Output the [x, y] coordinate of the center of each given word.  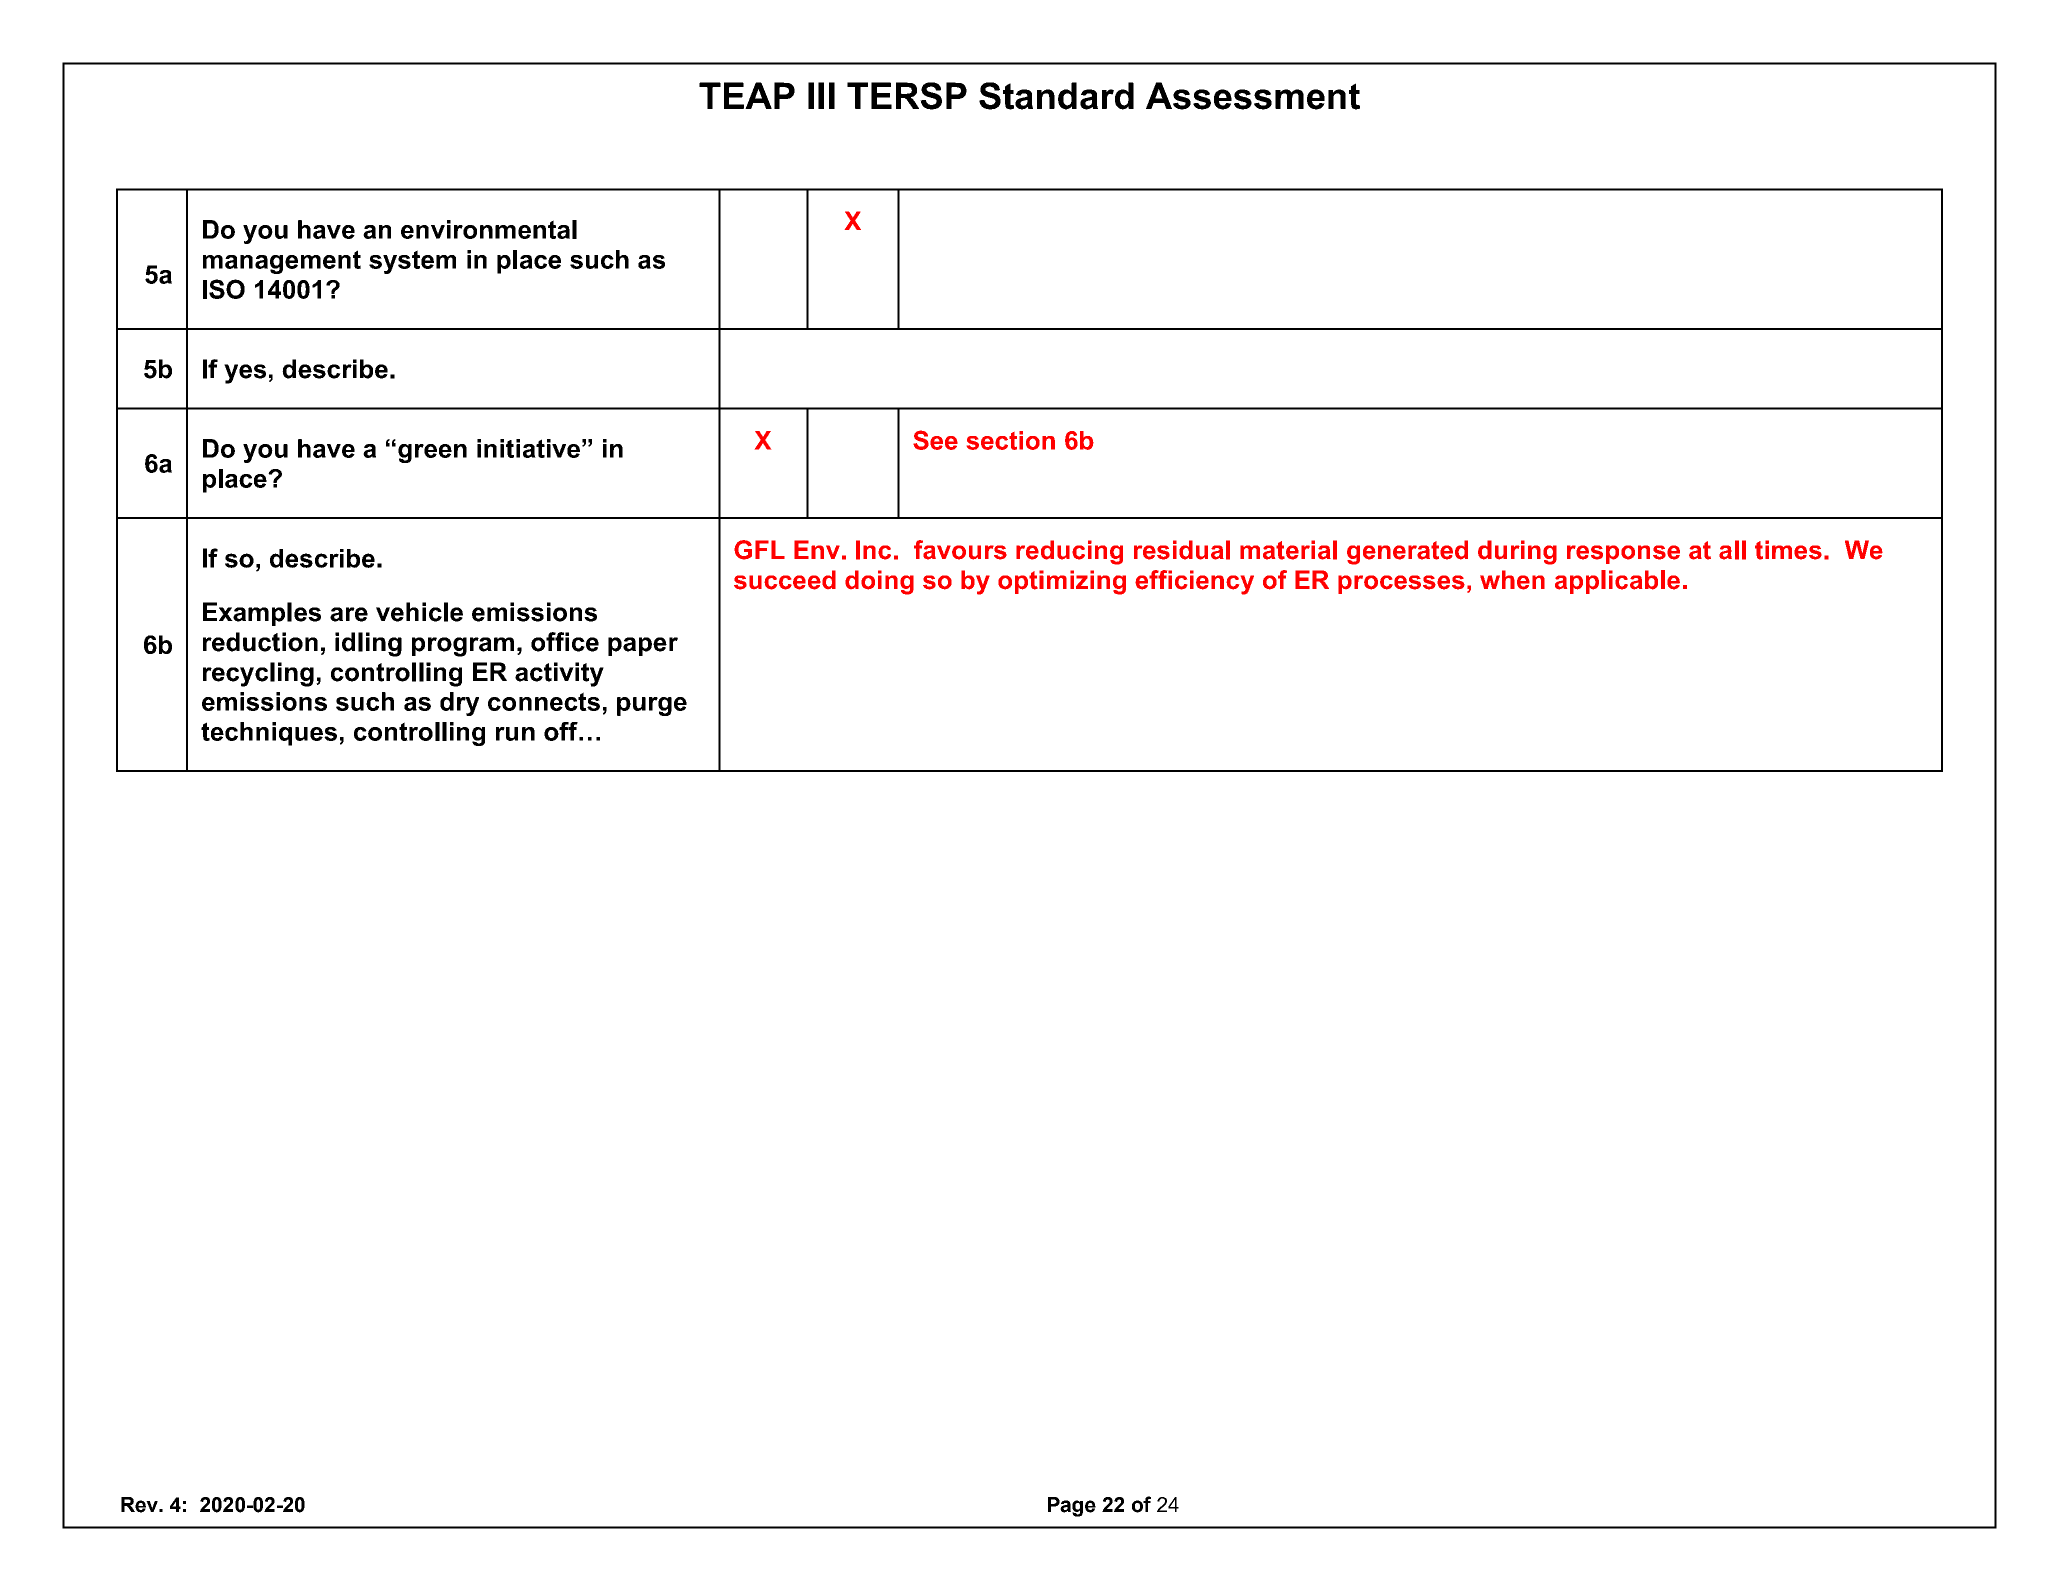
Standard [1056, 96]
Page [1072, 1507]
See [935, 440]
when [1512, 580]
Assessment [1253, 96]
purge [652, 706]
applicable [1617, 582]
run [515, 734]
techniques [269, 734]
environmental [489, 229]
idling [368, 644]
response [1623, 554]
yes [245, 374]
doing [879, 582]
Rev [140, 1505]
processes [1401, 584]
